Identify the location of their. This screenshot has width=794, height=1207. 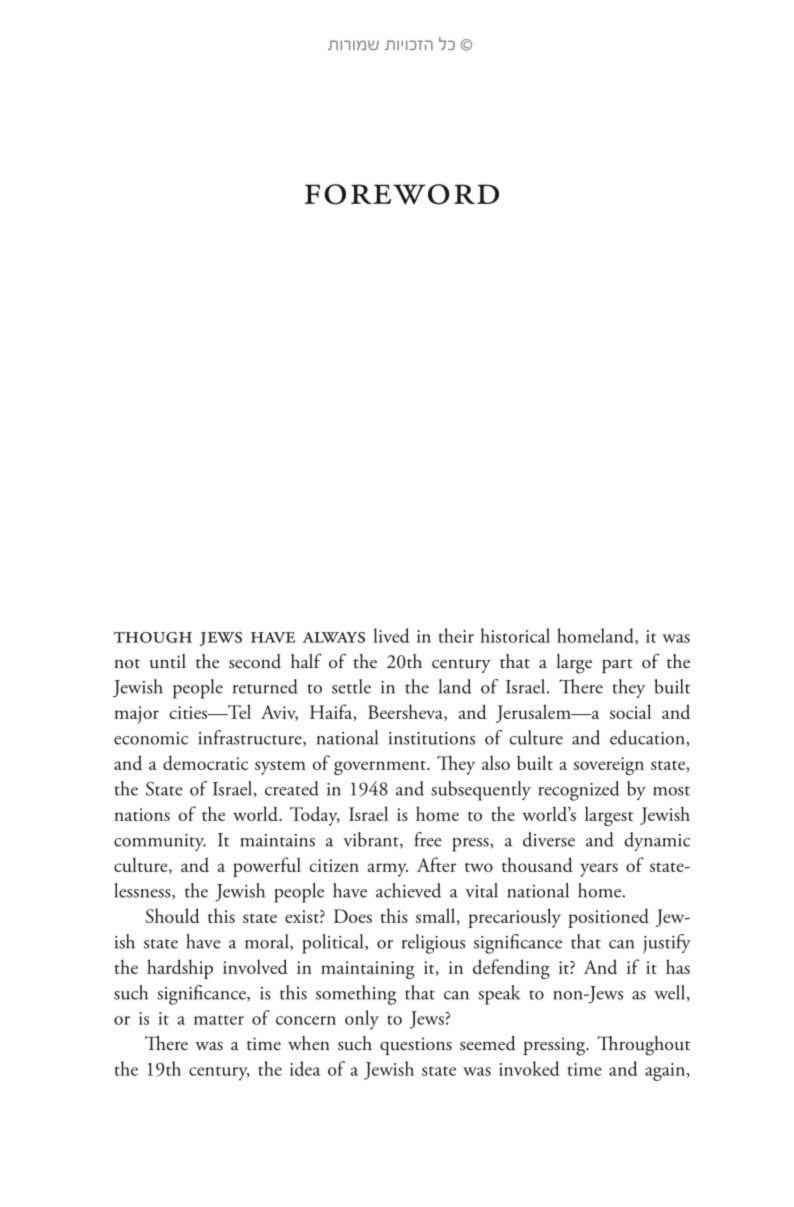
(456, 635).
